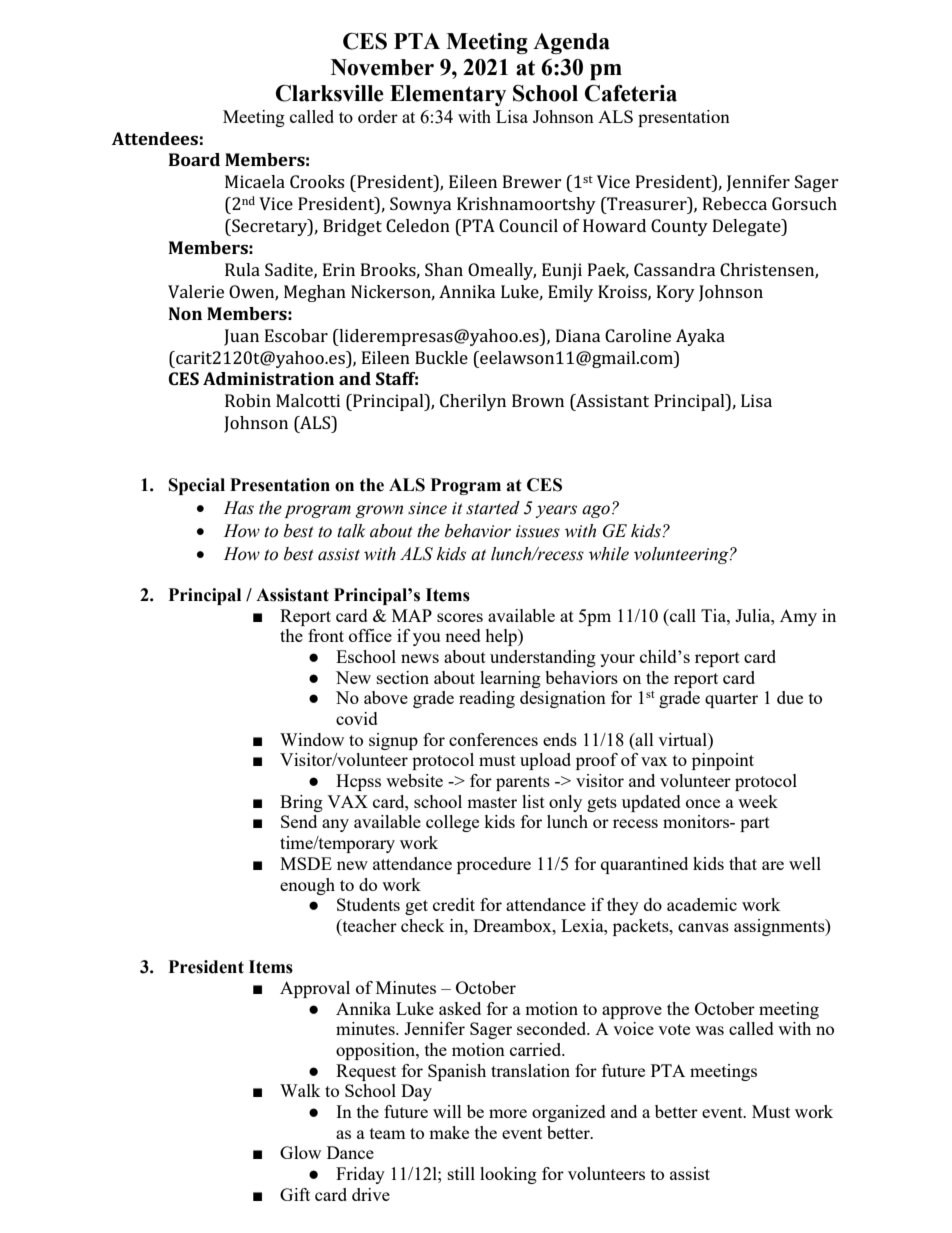  Describe the element at coordinates (709, 1030) in the screenshot. I see `was` at that location.
